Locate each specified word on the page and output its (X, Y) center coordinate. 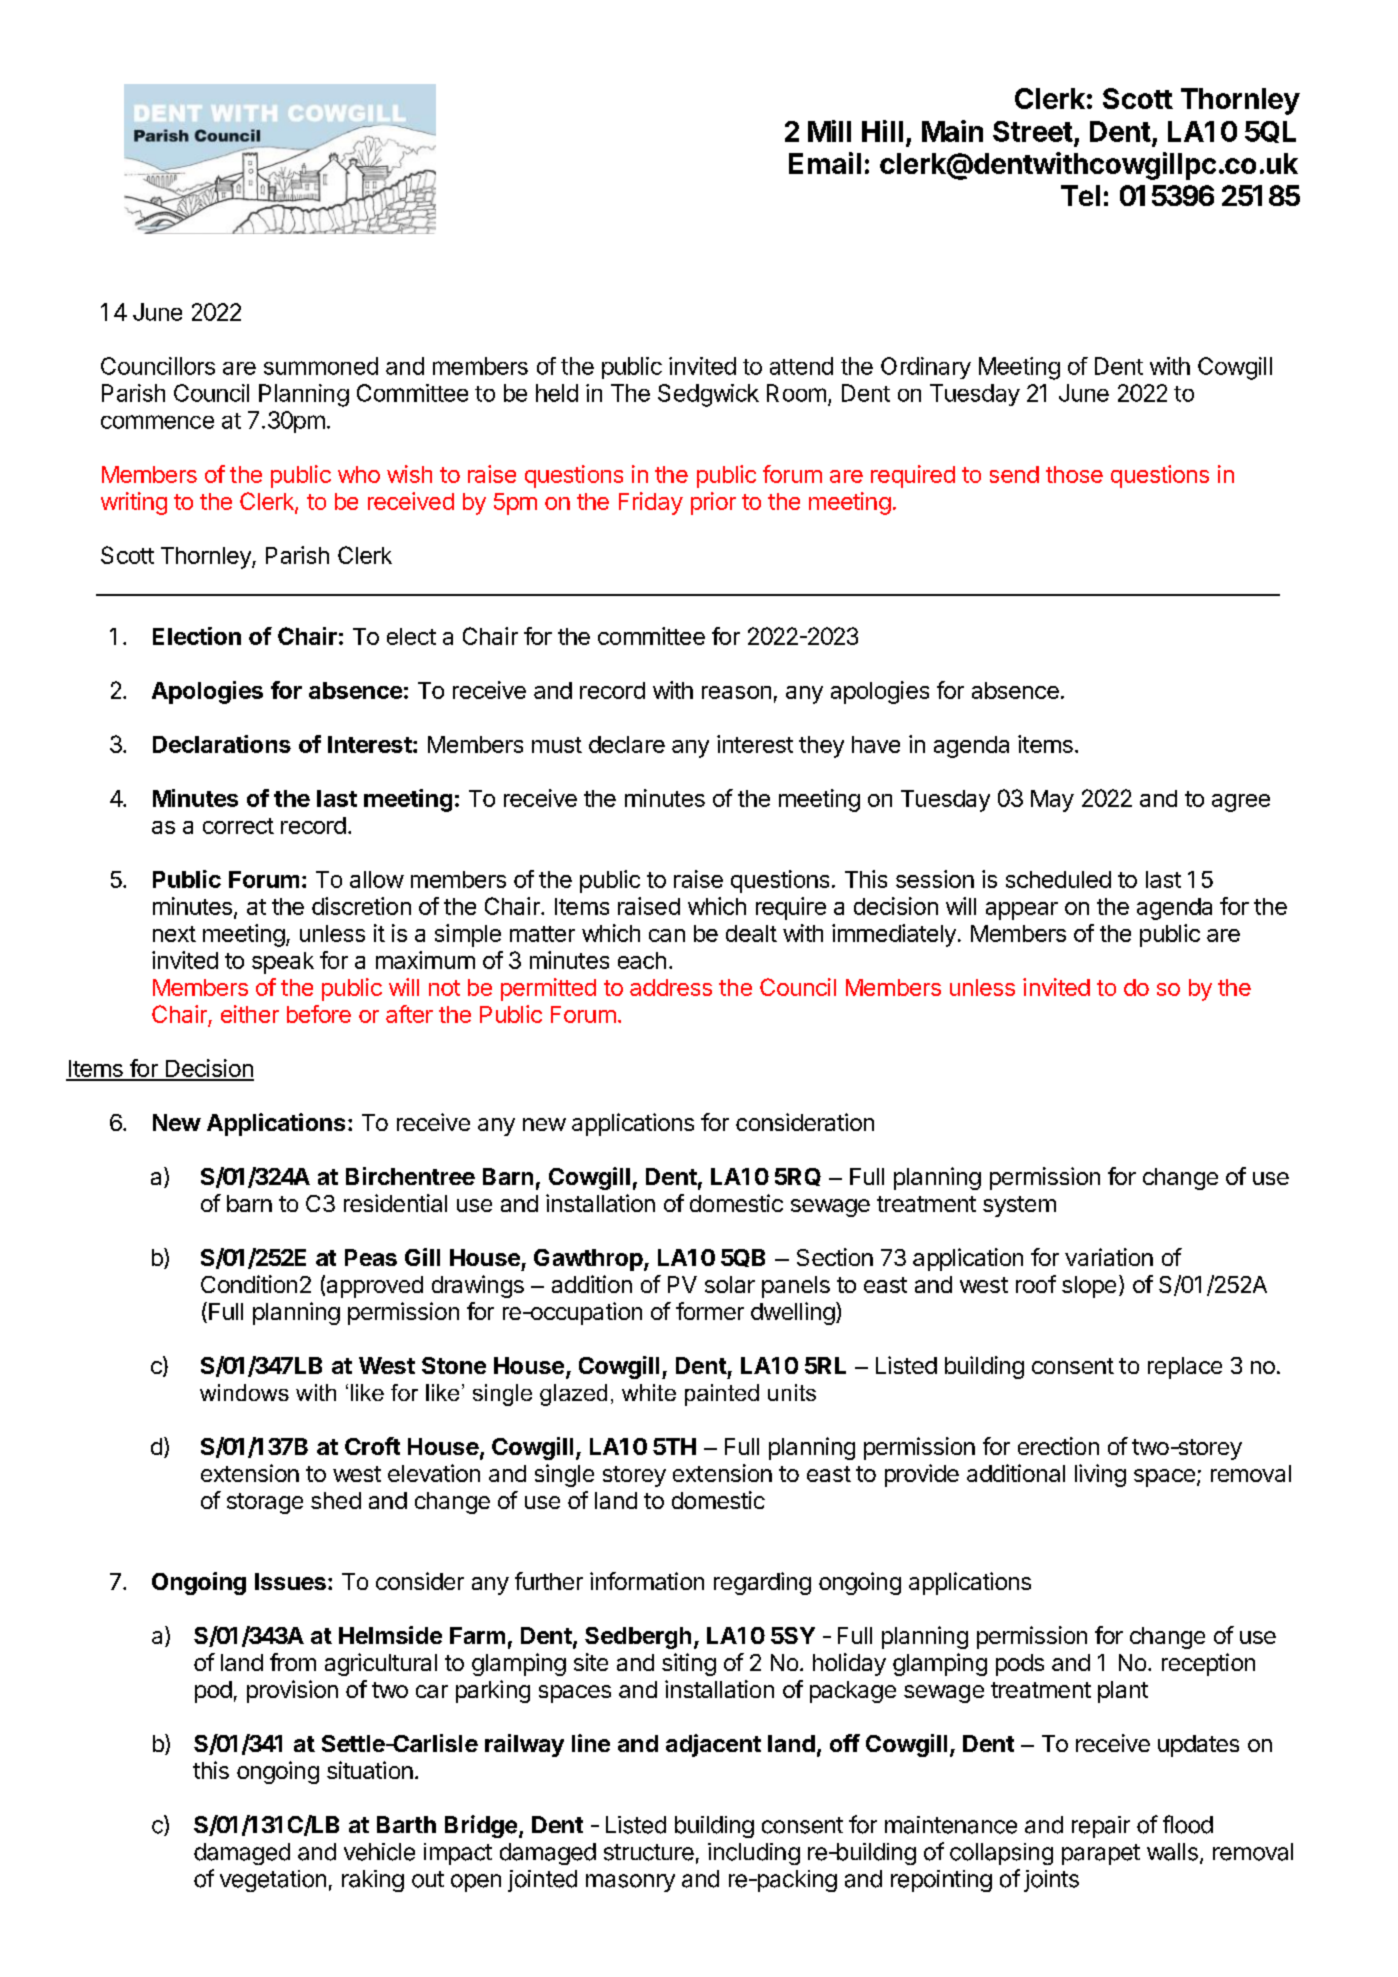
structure (649, 1852)
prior (713, 503)
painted (722, 1395)
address (671, 987)
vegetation (273, 1881)
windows (244, 1392)
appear (1022, 911)
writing (134, 503)
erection (1058, 1446)
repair (1101, 1827)
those (1074, 474)
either (250, 1014)
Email (825, 163)
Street (1033, 131)
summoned (321, 366)
